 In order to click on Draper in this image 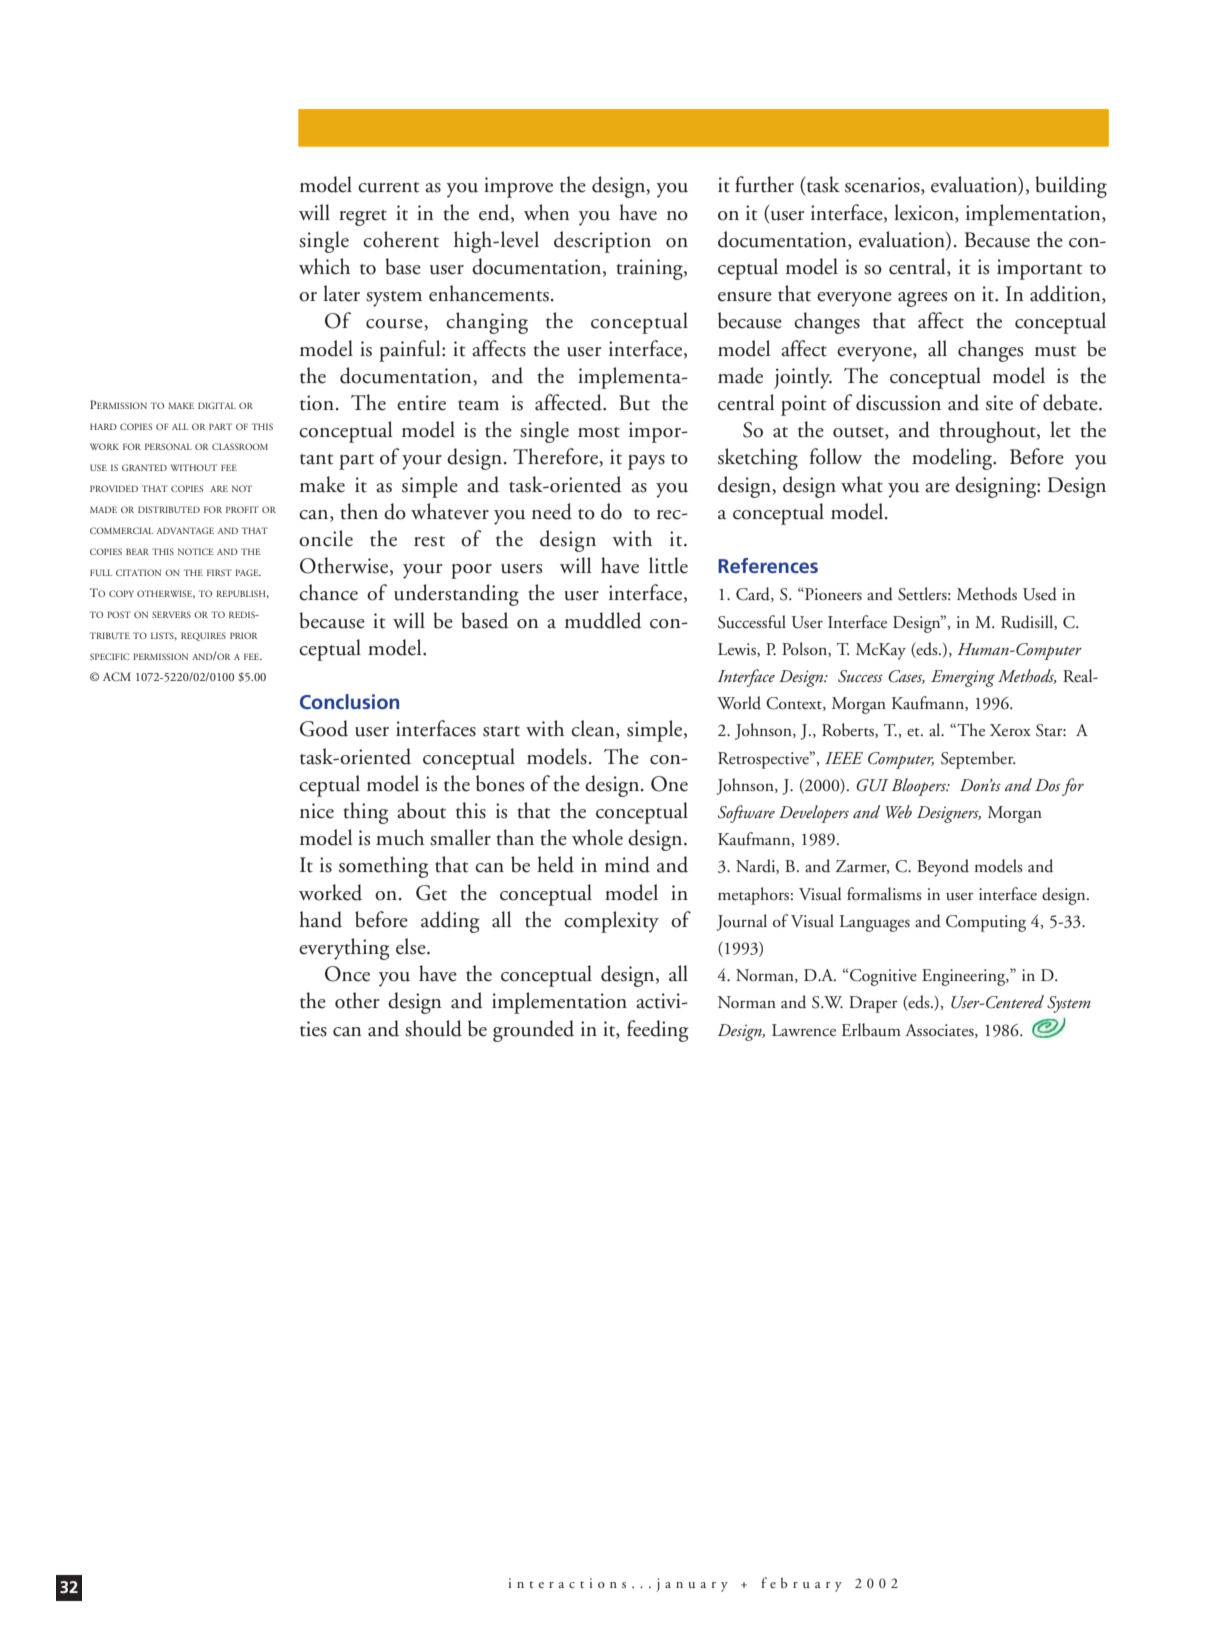, I will do `click(873, 1004)`.
